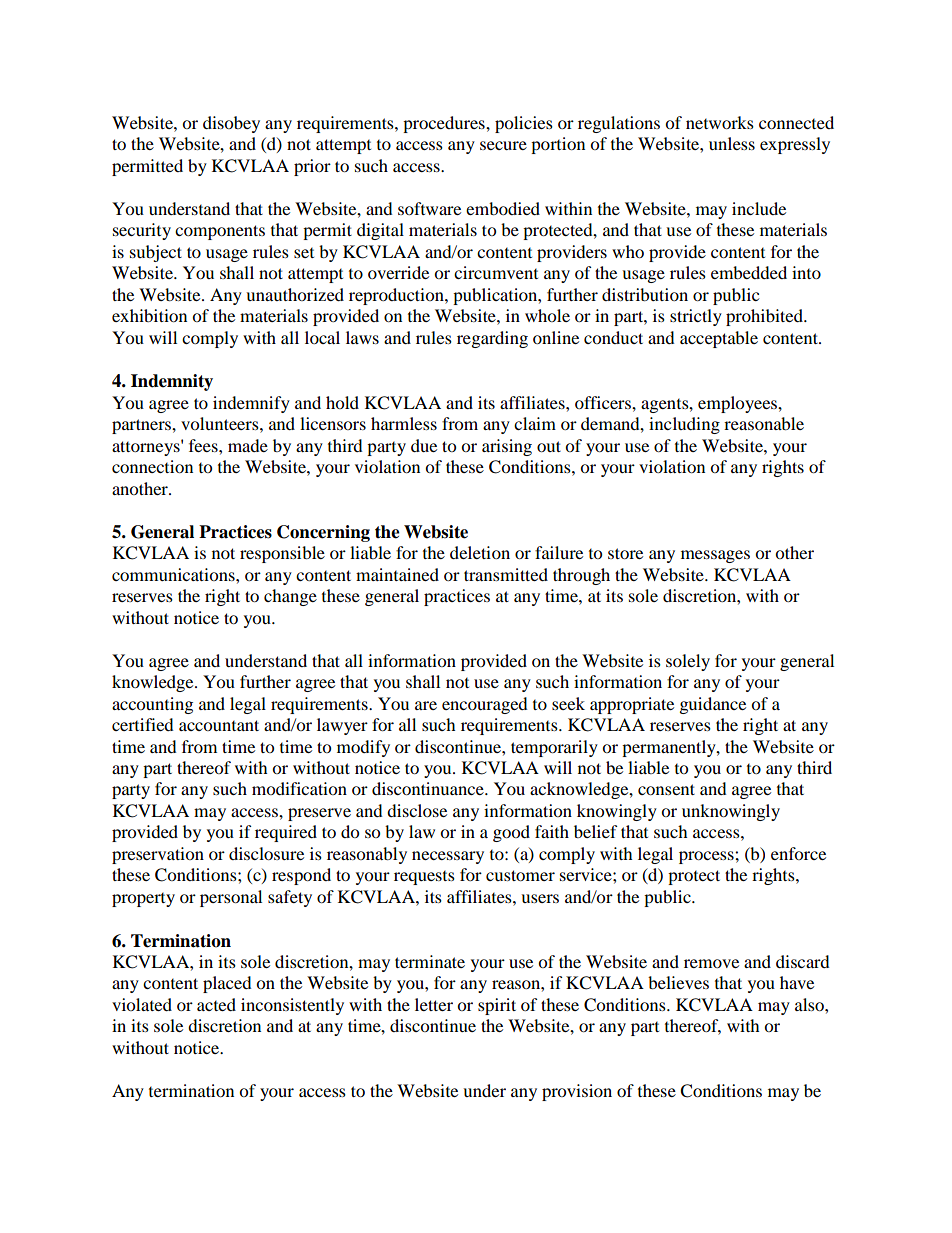 Image resolution: width=952 pixels, height=1233 pixels. Describe the element at coordinates (231, 124) in the image. I see `disobey` at that location.
